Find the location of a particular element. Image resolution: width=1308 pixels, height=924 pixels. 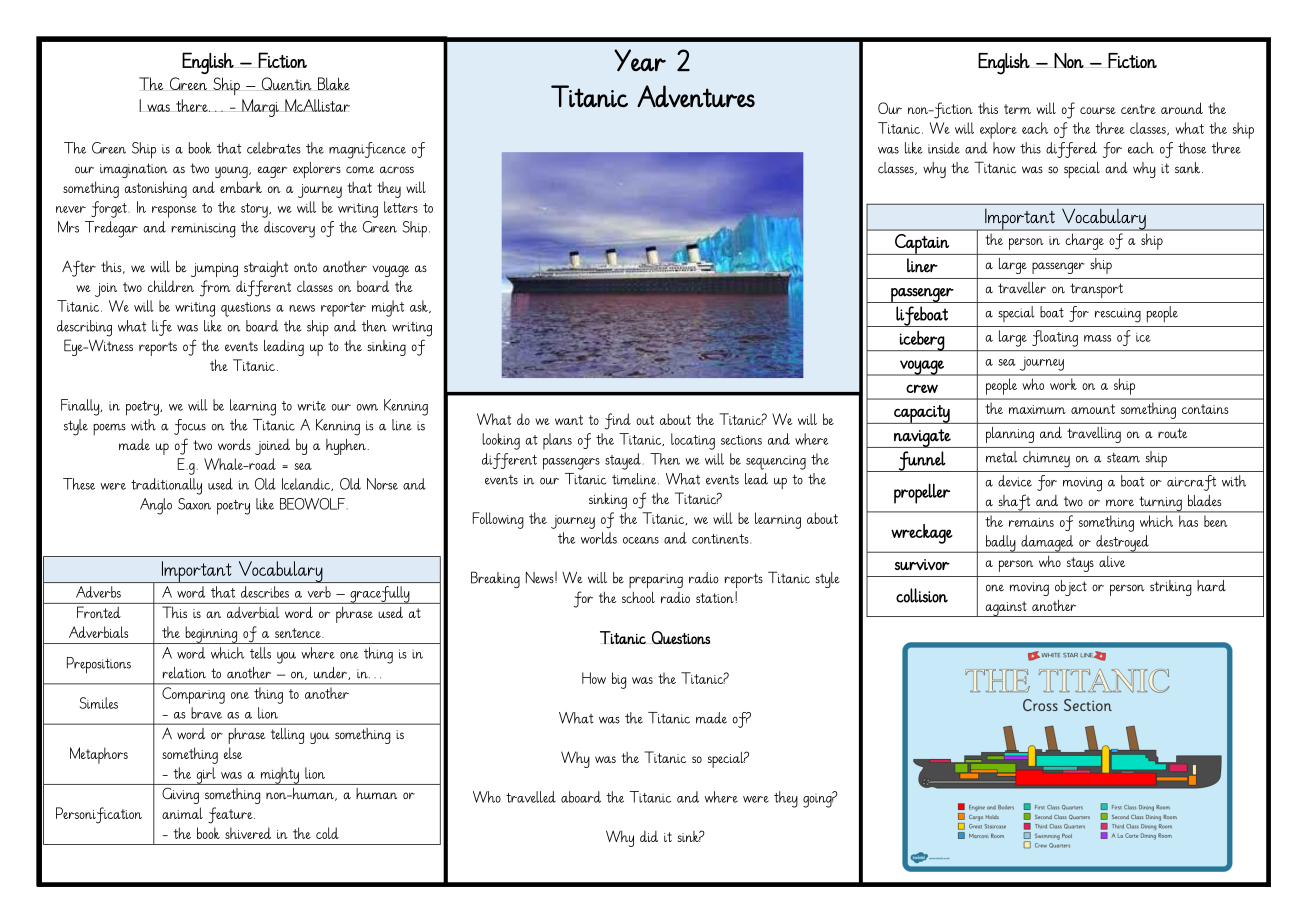

animal is located at coordinates (182, 813).
